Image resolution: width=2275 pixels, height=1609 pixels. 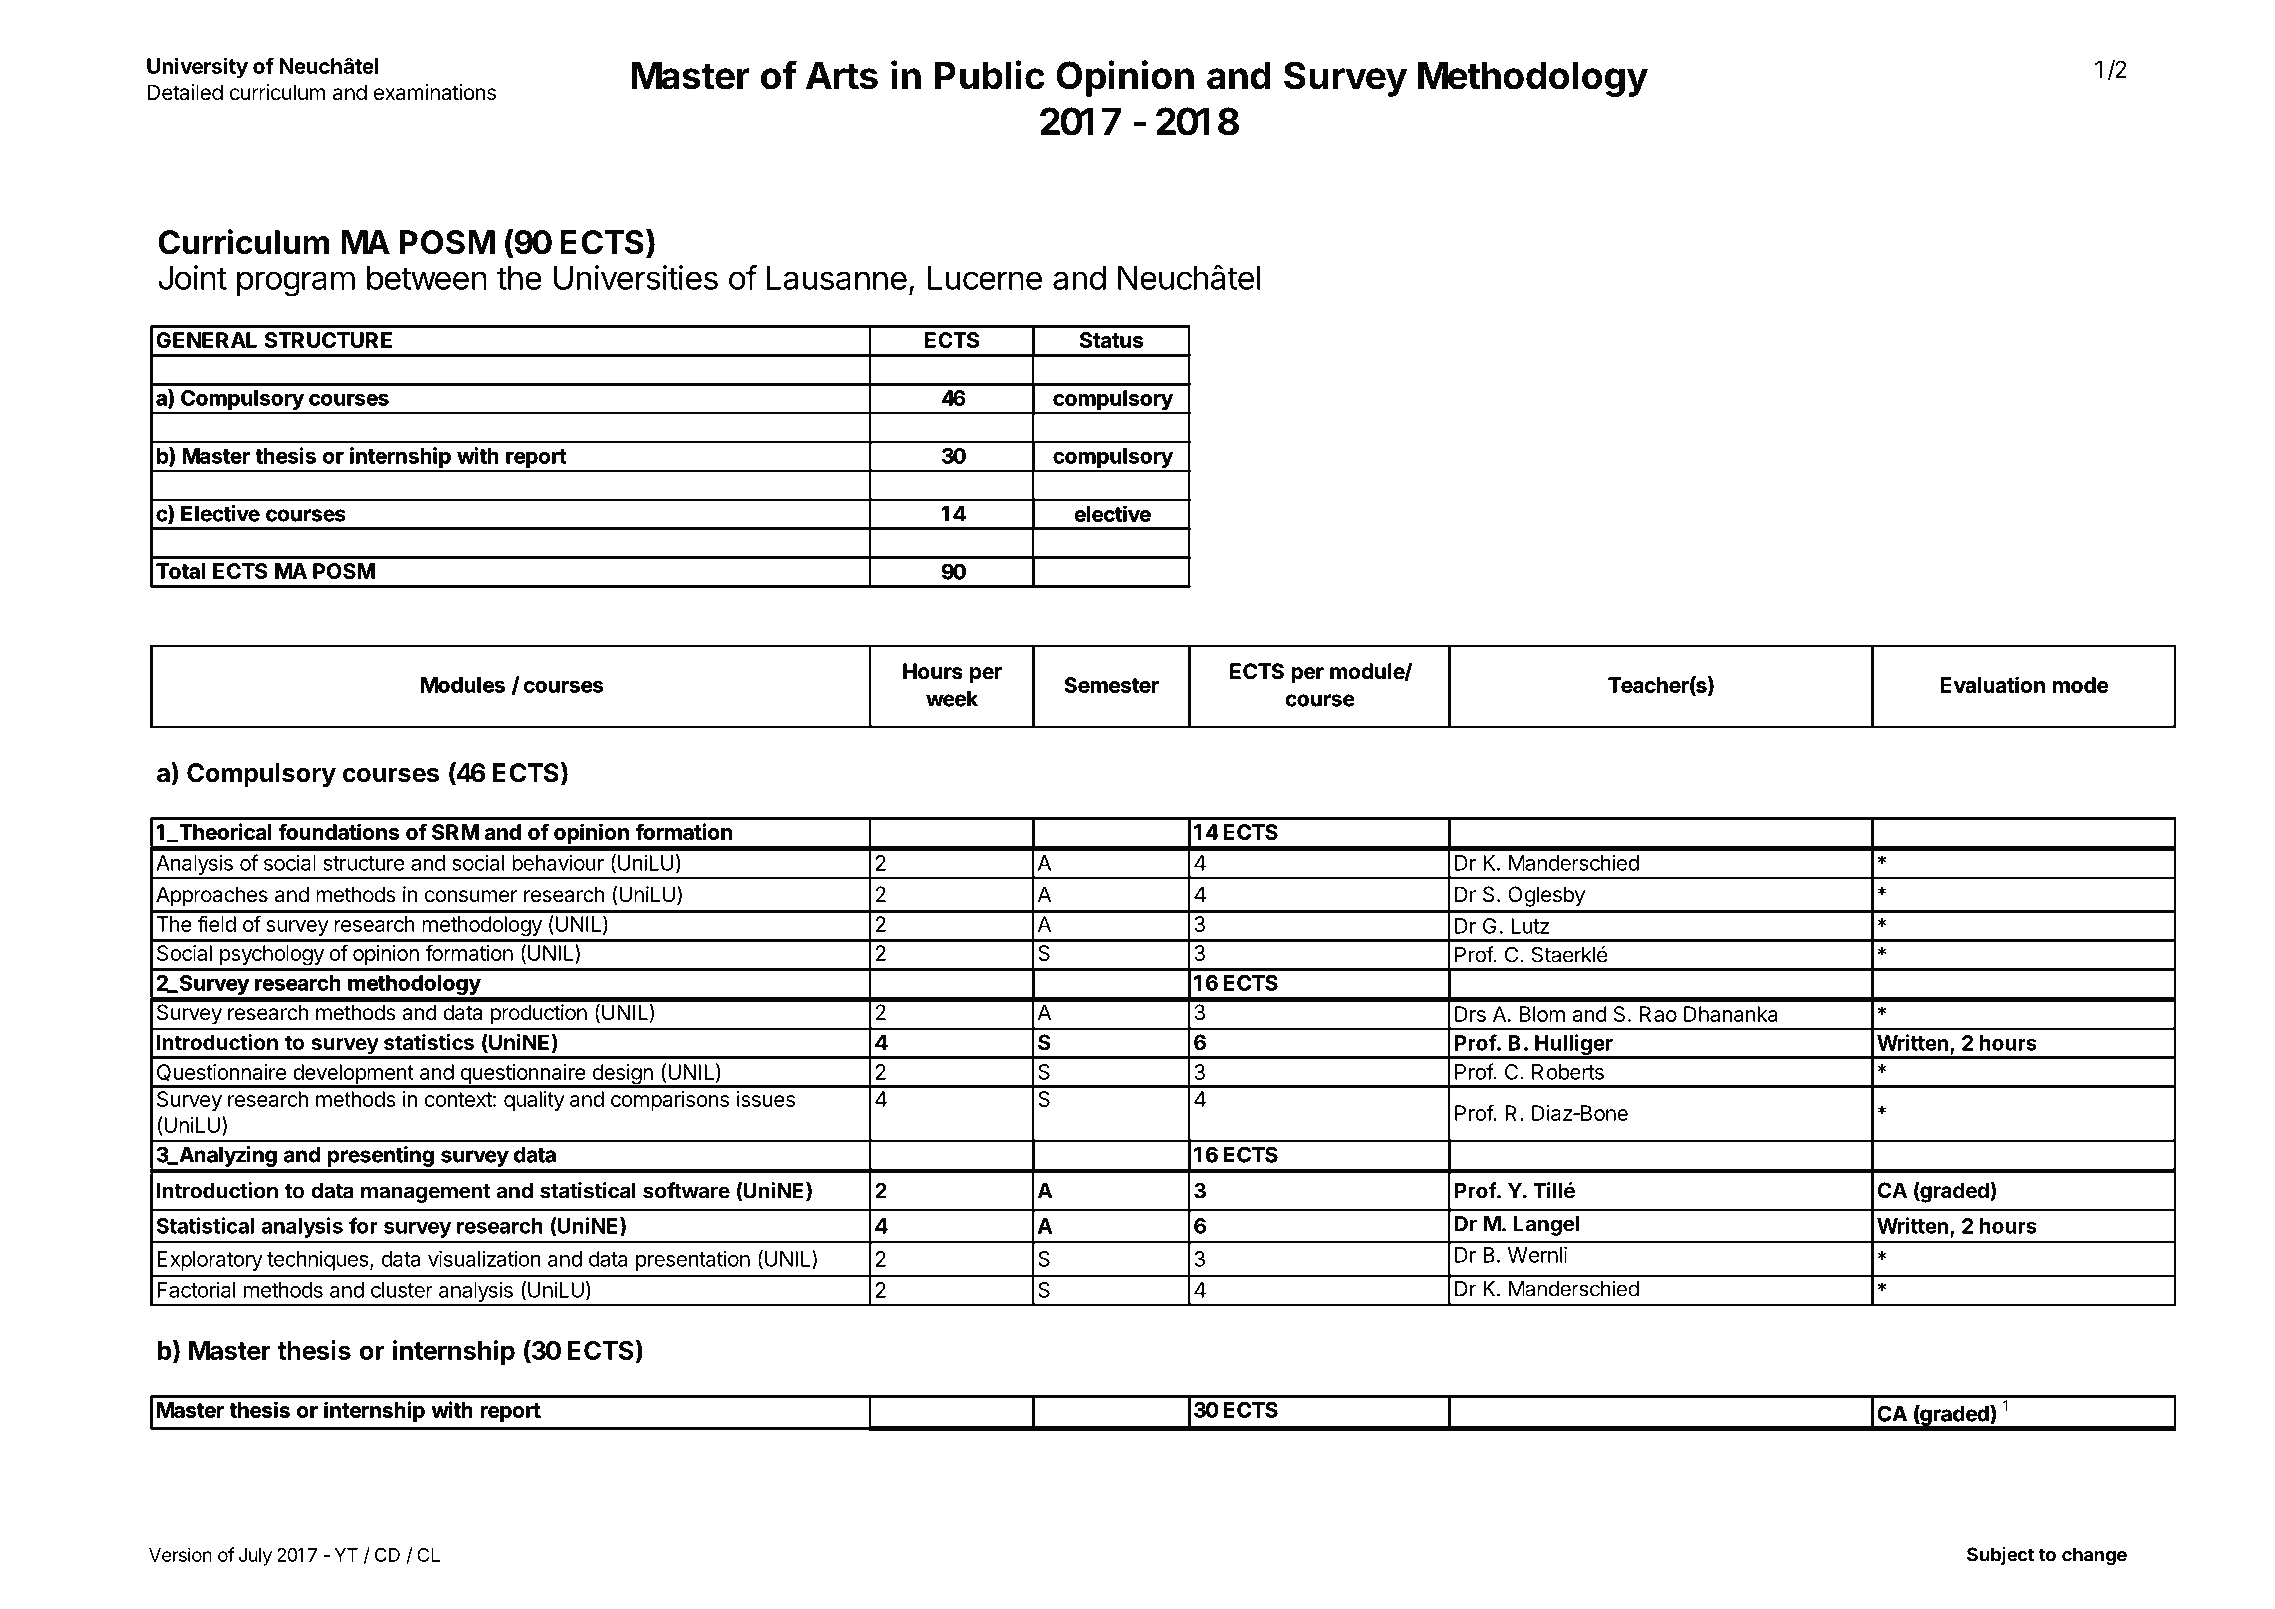 I want to click on Public, so click(x=990, y=75).
